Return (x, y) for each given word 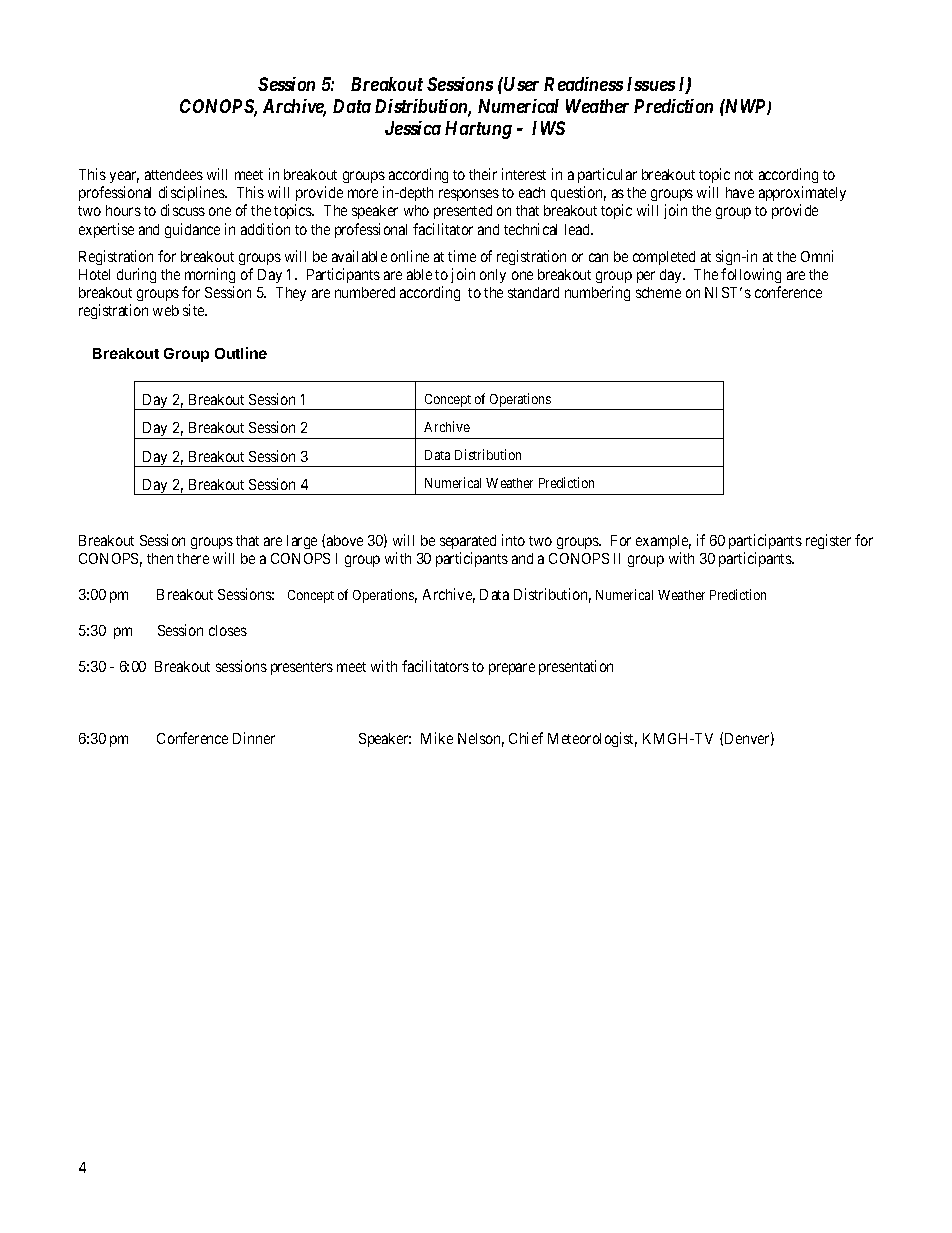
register (828, 541)
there (193, 558)
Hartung (478, 130)
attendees (174, 174)
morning (210, 275)
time (462, 256)
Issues (651, 84)
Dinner (254, 738)
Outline (241, 353)
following (751, 275)
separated (468, 542)
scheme (658, 292)
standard (533, 292)
